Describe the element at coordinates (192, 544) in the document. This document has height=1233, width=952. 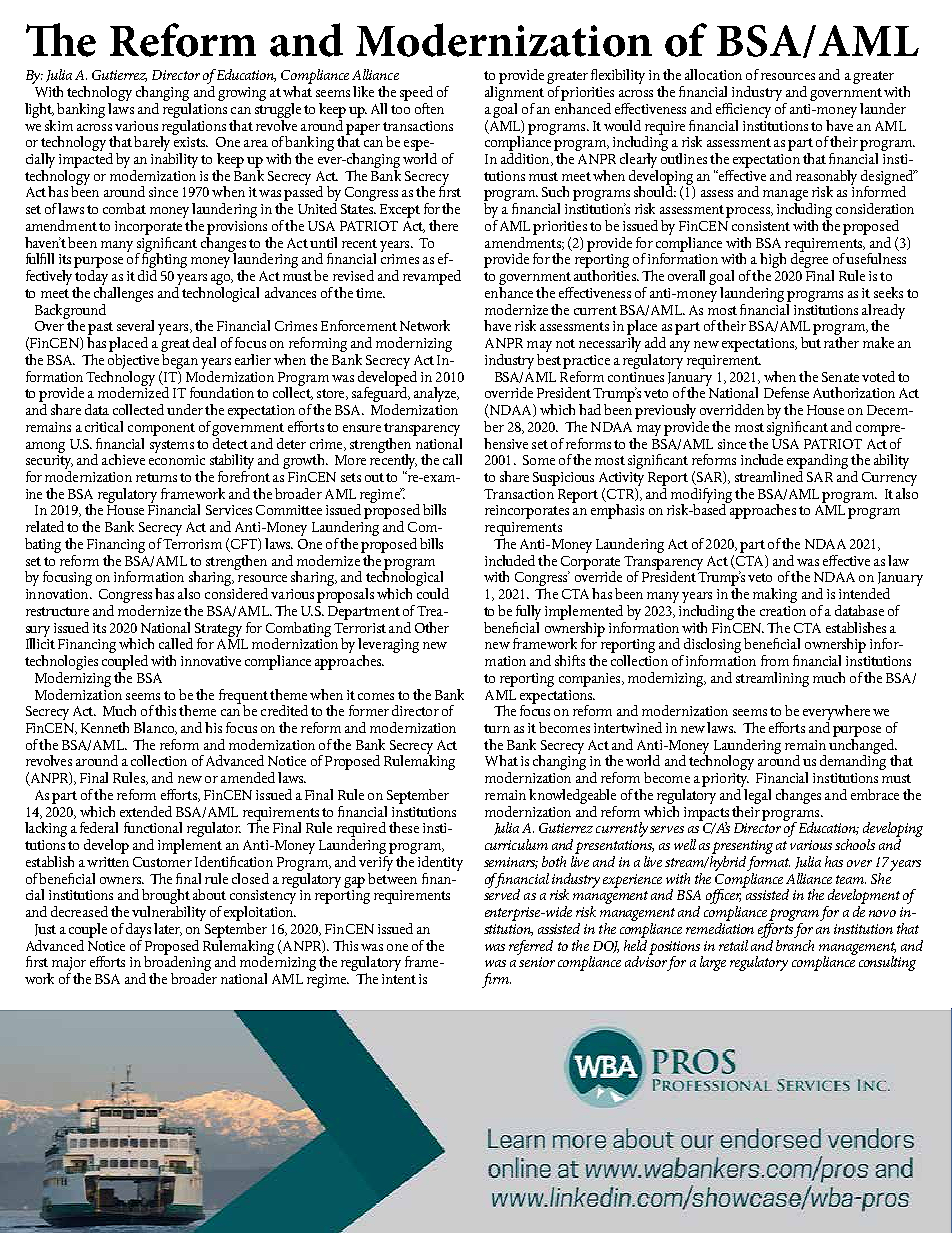
I see `Terrorism` at that location.
